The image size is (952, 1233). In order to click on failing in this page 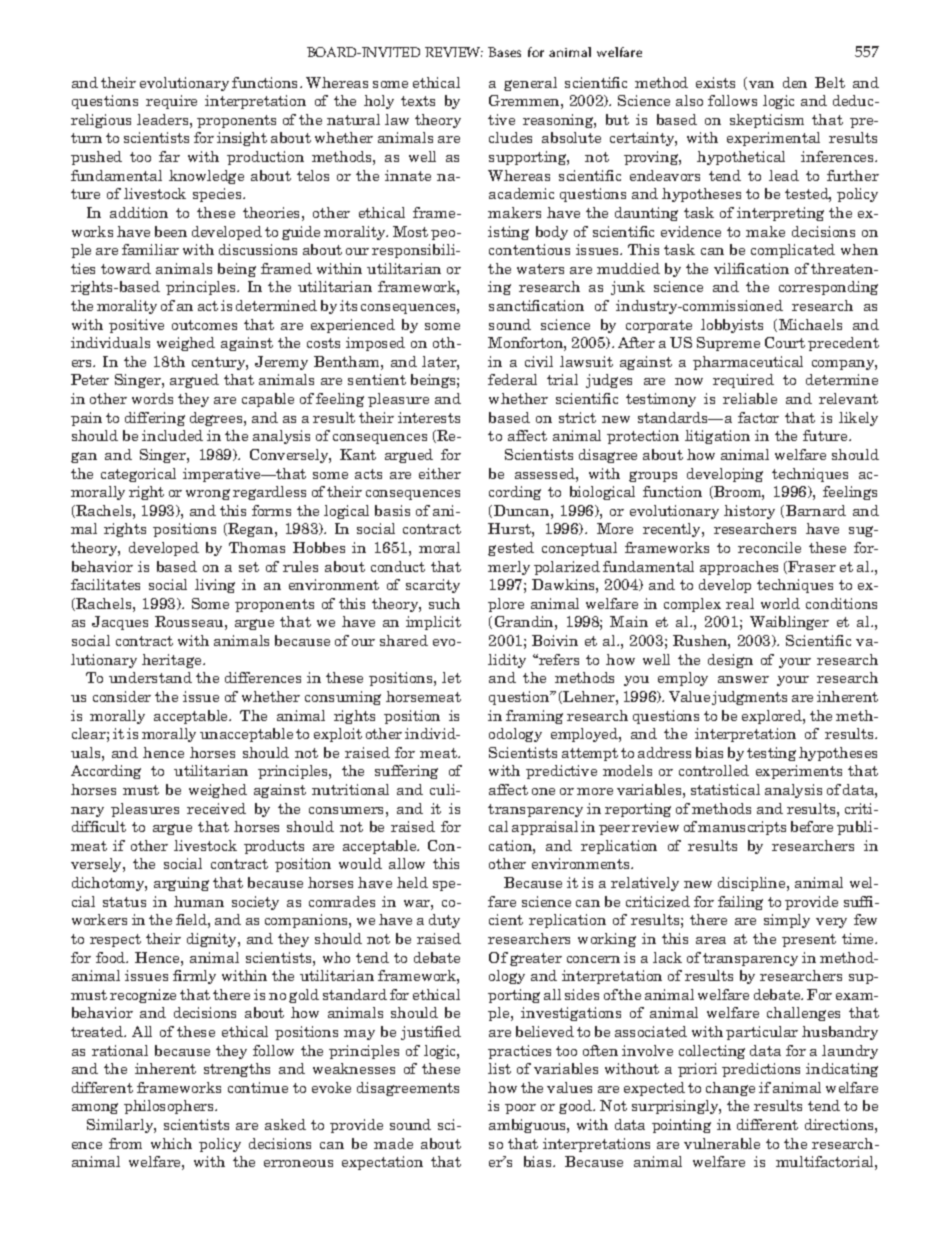, I will do `click(740, 903)`.
